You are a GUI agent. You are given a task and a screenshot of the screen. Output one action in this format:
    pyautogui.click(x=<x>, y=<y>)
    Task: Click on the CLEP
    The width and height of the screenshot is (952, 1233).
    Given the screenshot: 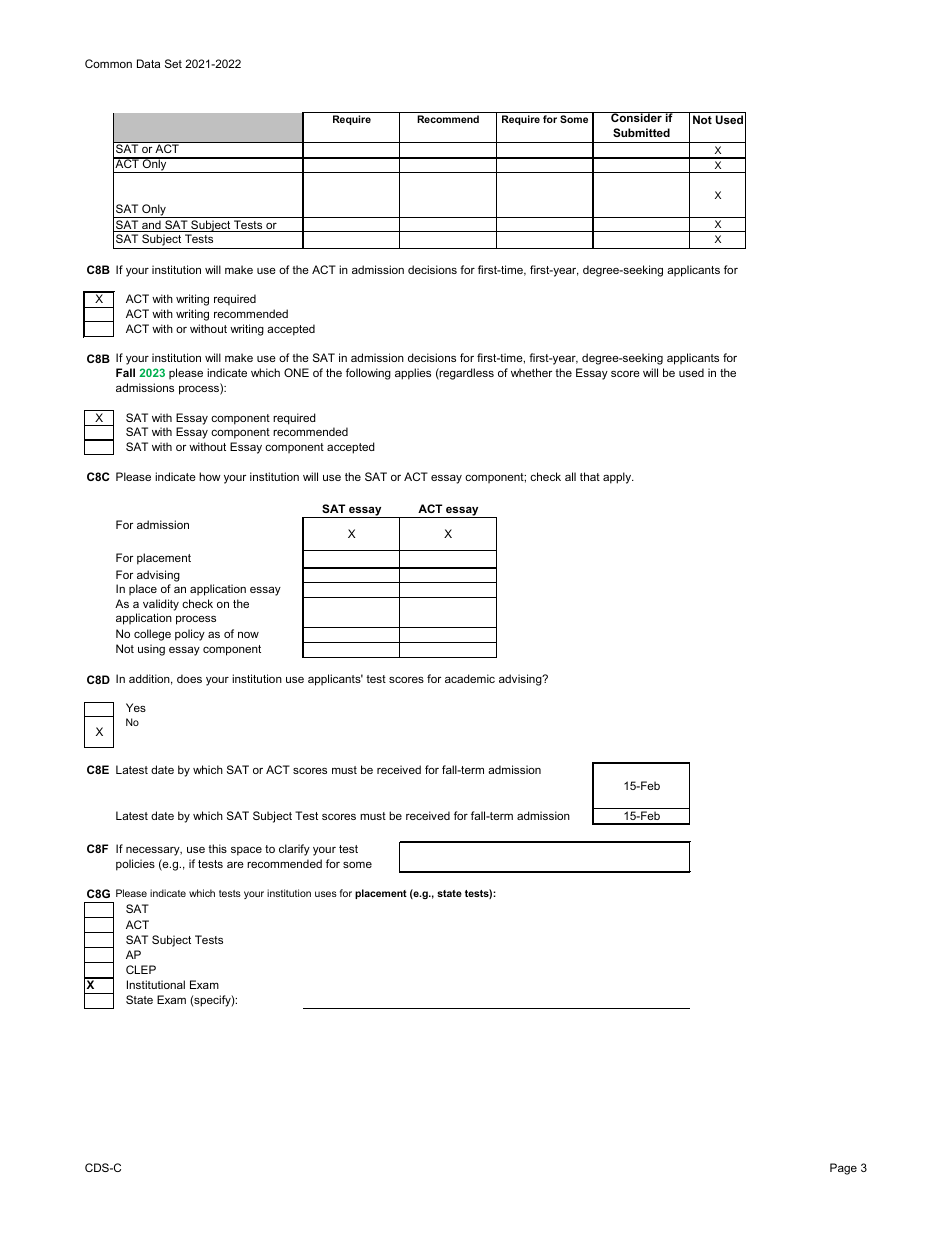 What is the action you would take?
    pyautogui.click(x=141, y=969)
